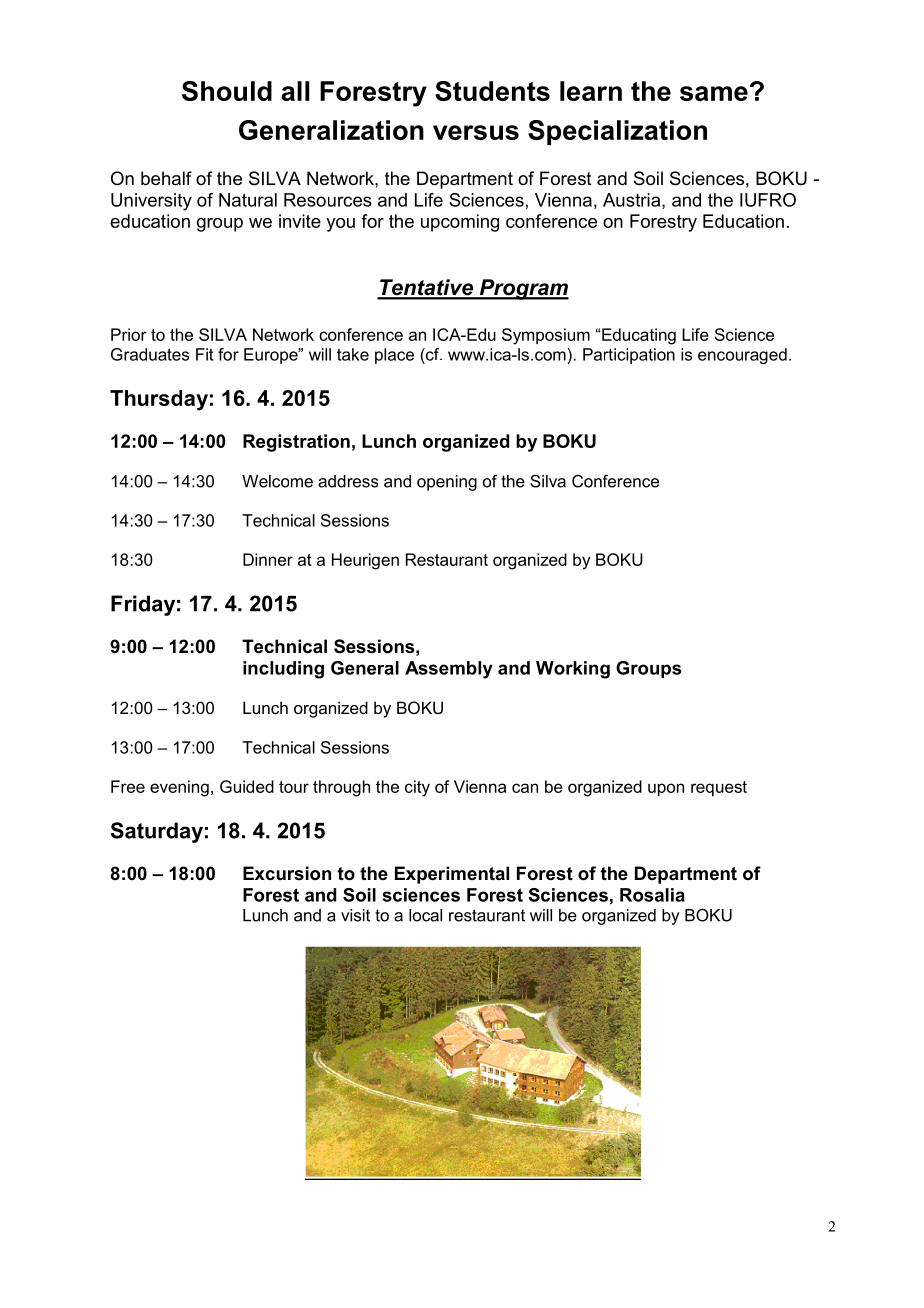 This page has width=924, height=1308. What do you see at coordinates (227, 91) in the page?
I see `Should` at bounding box center [227, 91].
